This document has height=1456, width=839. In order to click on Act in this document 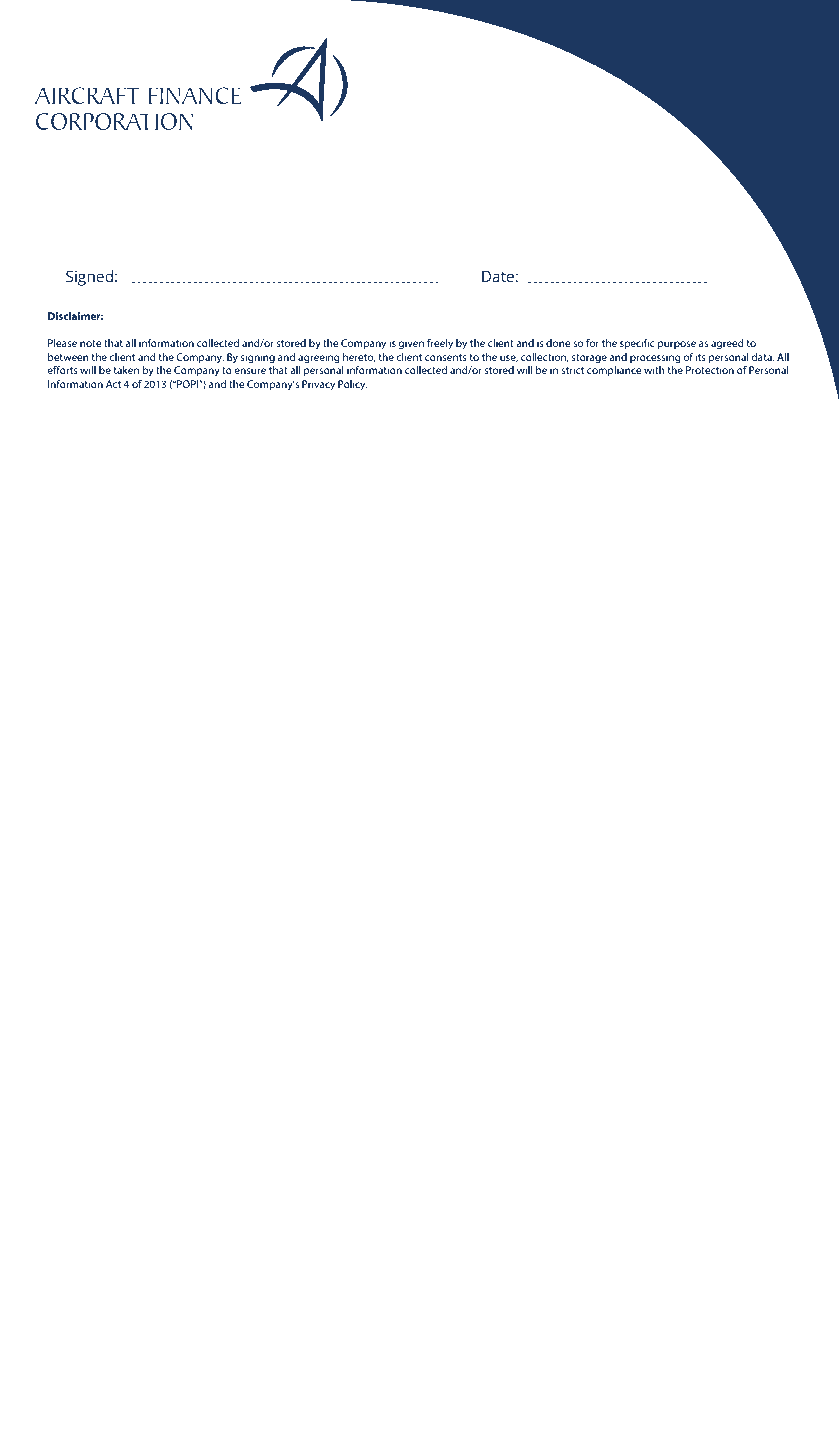, I will do `click(113, 384)`.
